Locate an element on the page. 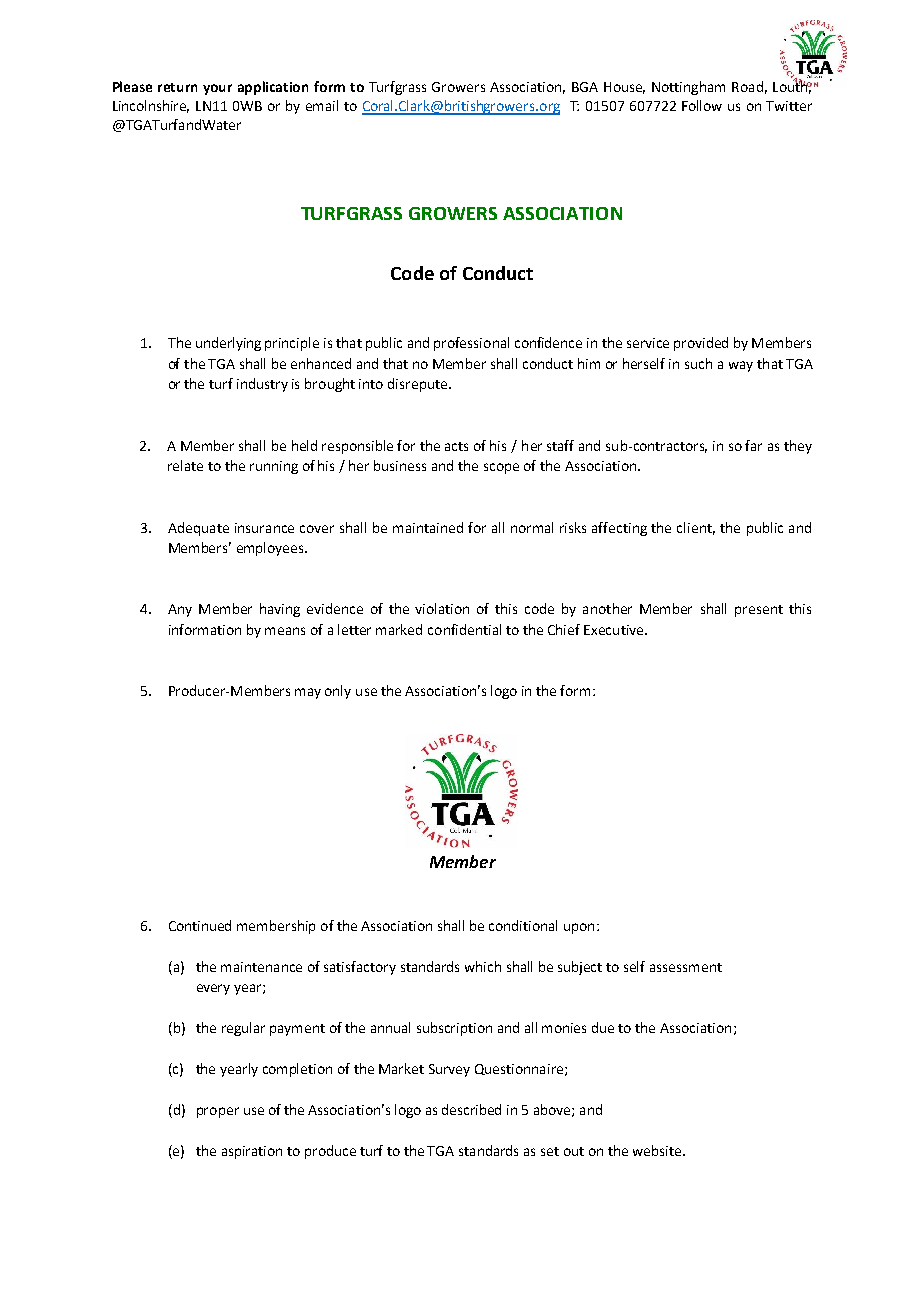 This page has width=924, height=1308. your is located at coordinates (217, 89).
